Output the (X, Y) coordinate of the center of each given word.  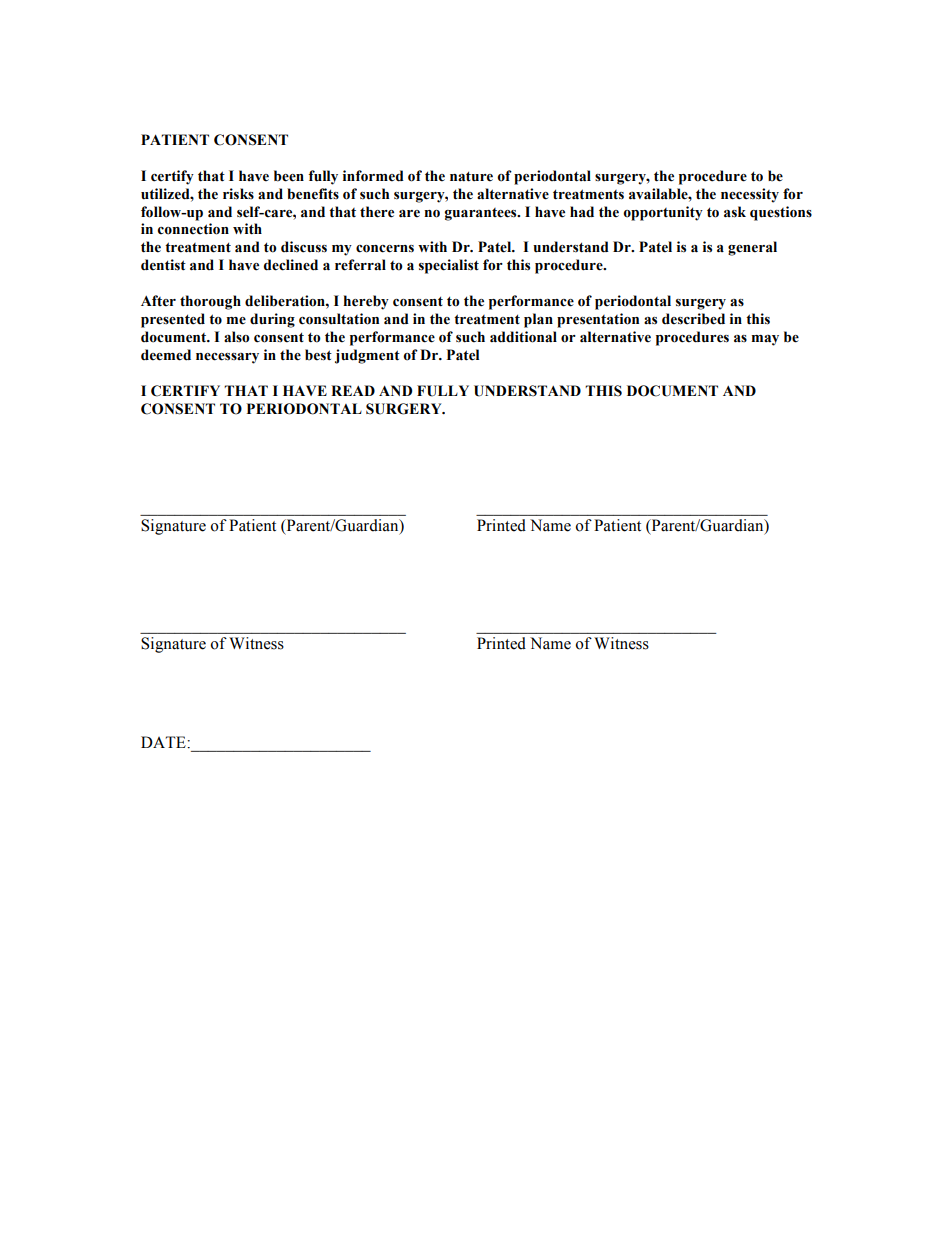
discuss (304, 247)
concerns (385, 249)
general (752, 248)
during (272, 320)
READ (353, 390)
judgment (367, 356)
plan (538, 320)
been (289, 176)
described (693, 319)
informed (373, 176)
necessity (750, 195)
